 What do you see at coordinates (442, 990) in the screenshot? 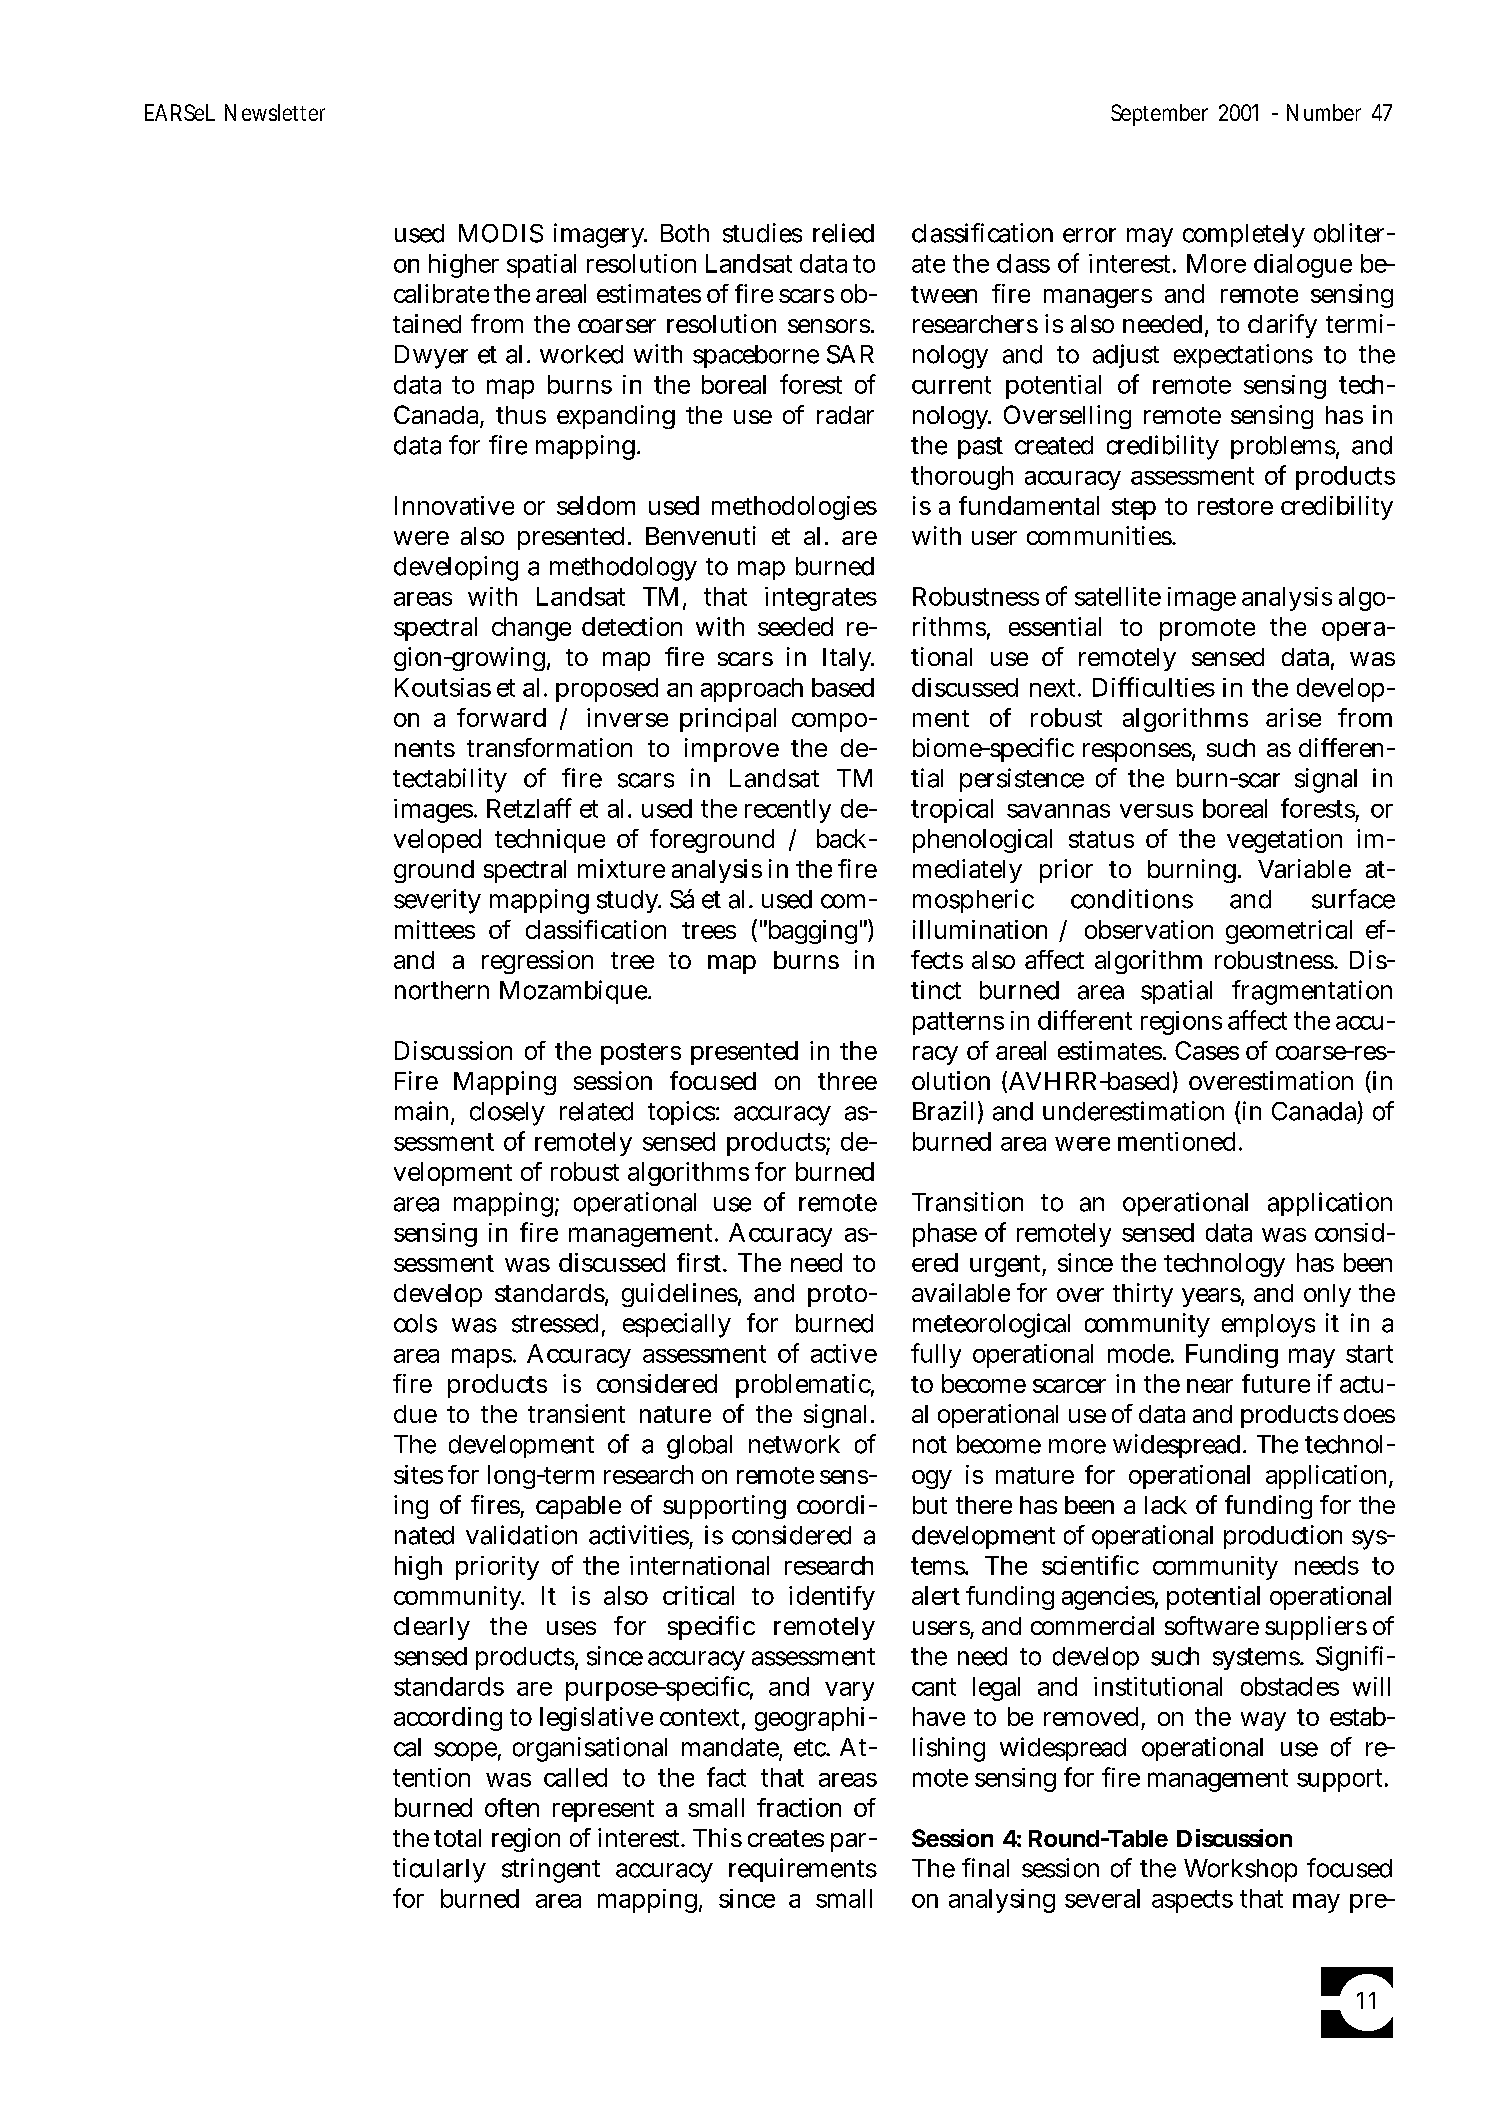
I see `northern` at bounding box center [442, 990].
